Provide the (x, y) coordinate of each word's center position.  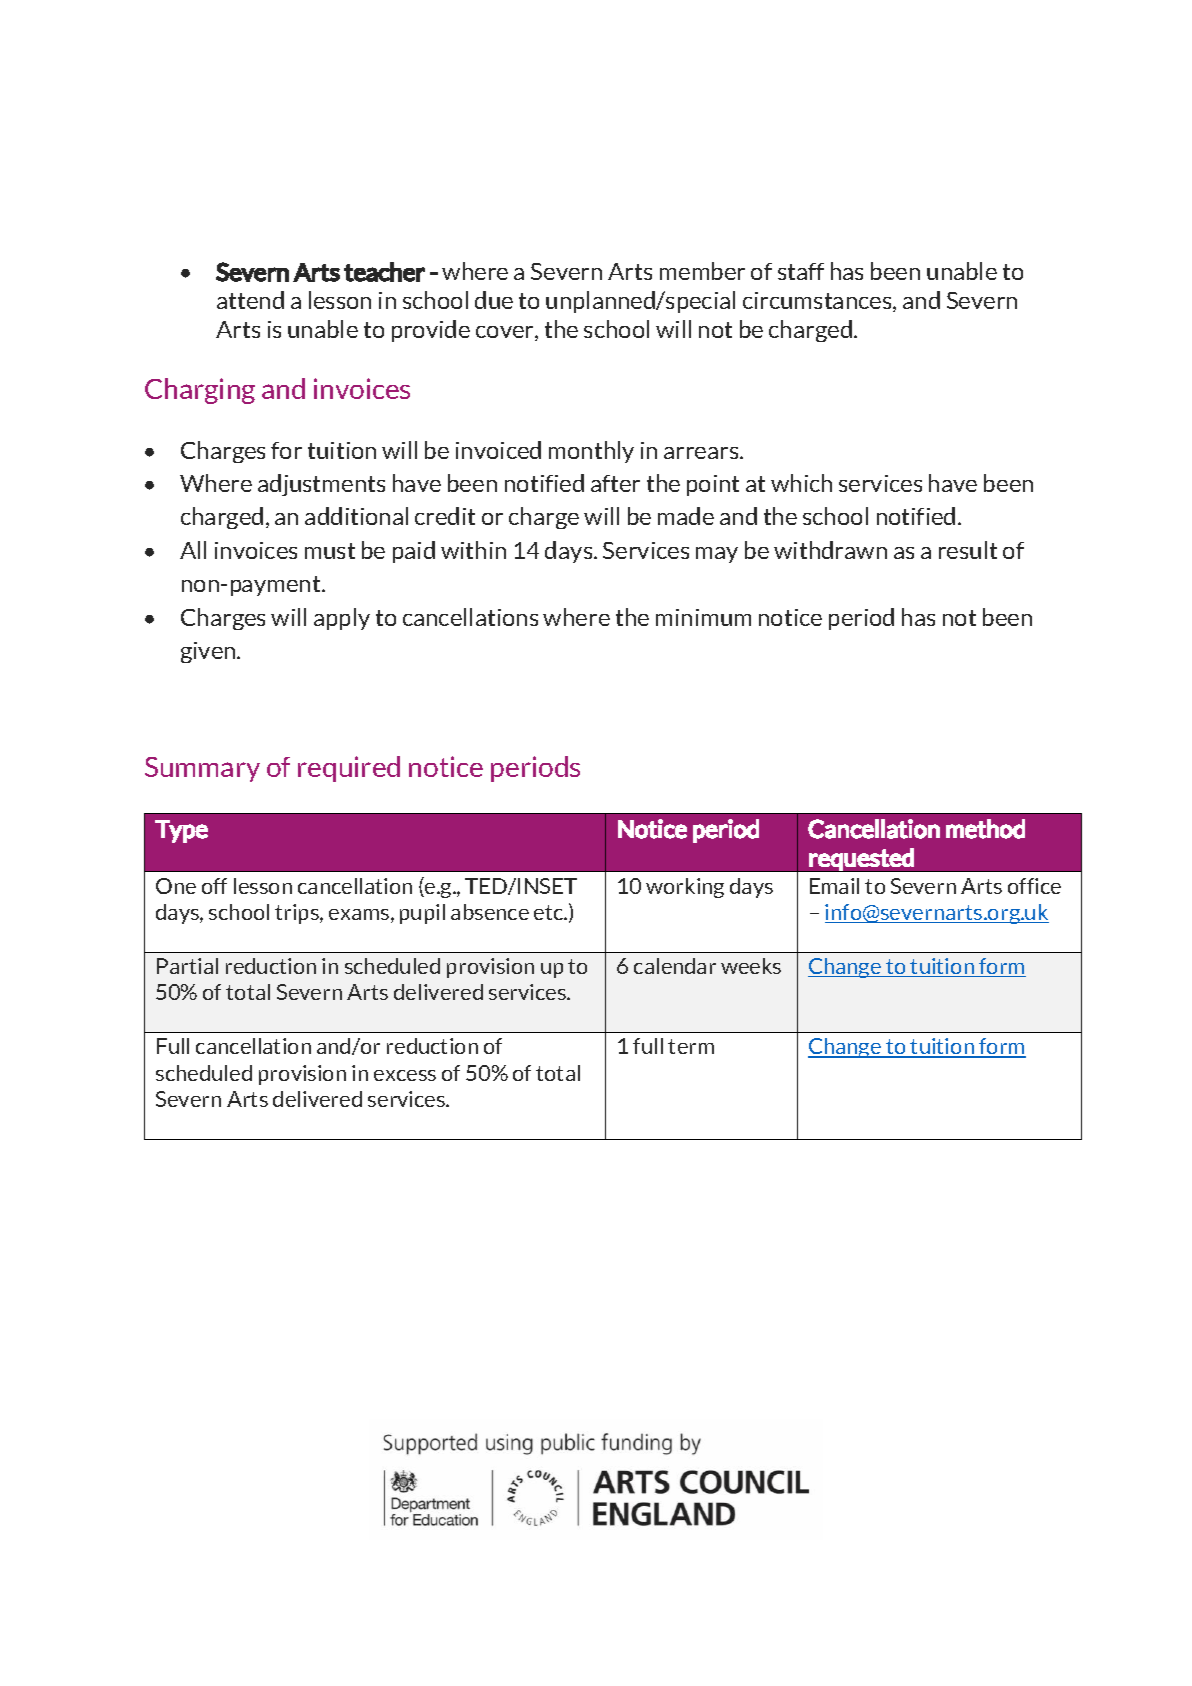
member (702, 271)
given (209, 652)
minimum (703, 617)
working (685, 888)
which (801, 483)
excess (405, 1075)
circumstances (818, 302)
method (985, 829)
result (968, 550)
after (615, 483)
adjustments (321, 485)
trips (298, 914)
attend (250, 300)
